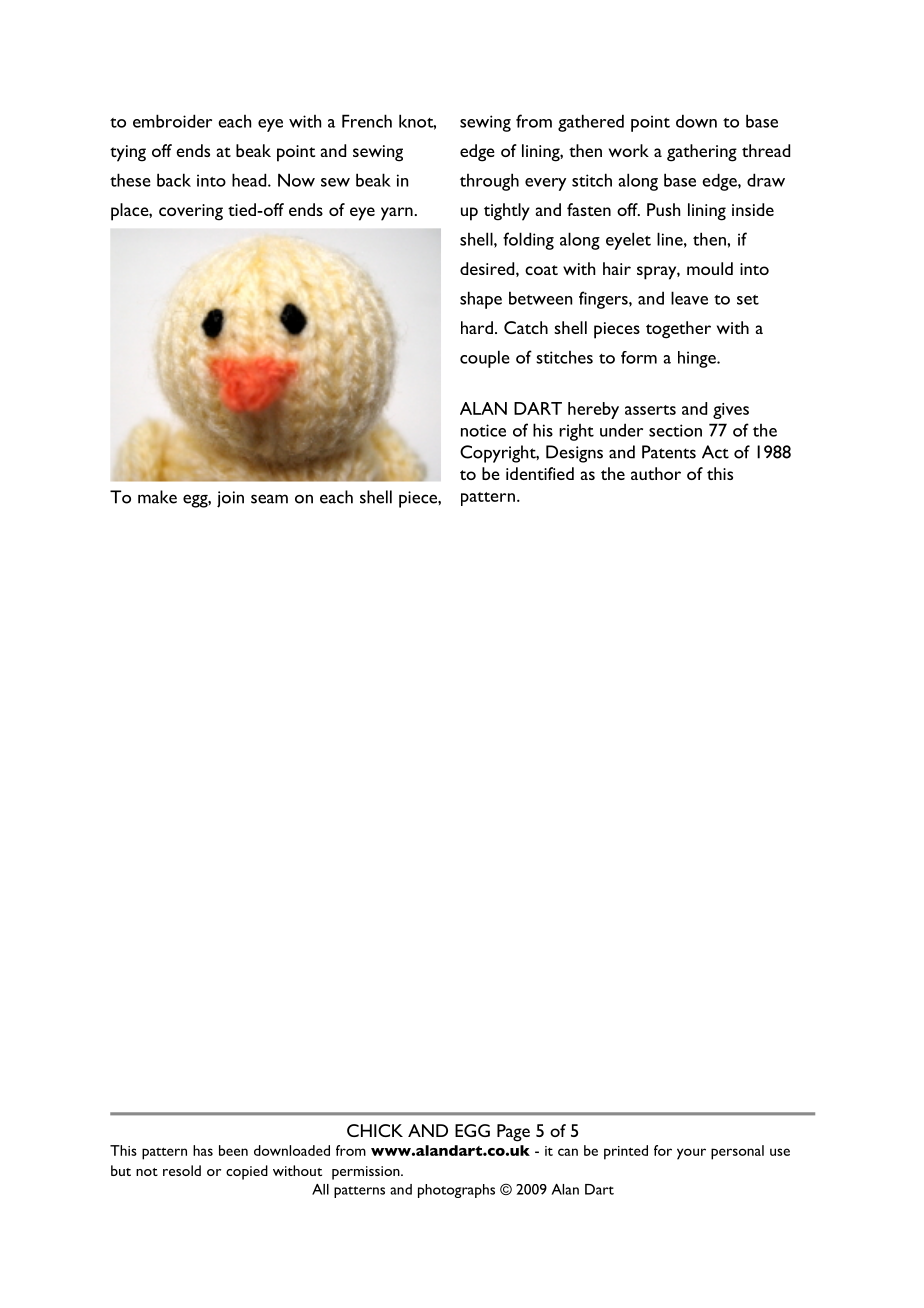 The height and width of the screenshot is (1308, 924). I want to click on Page, so click(513, 1133).
